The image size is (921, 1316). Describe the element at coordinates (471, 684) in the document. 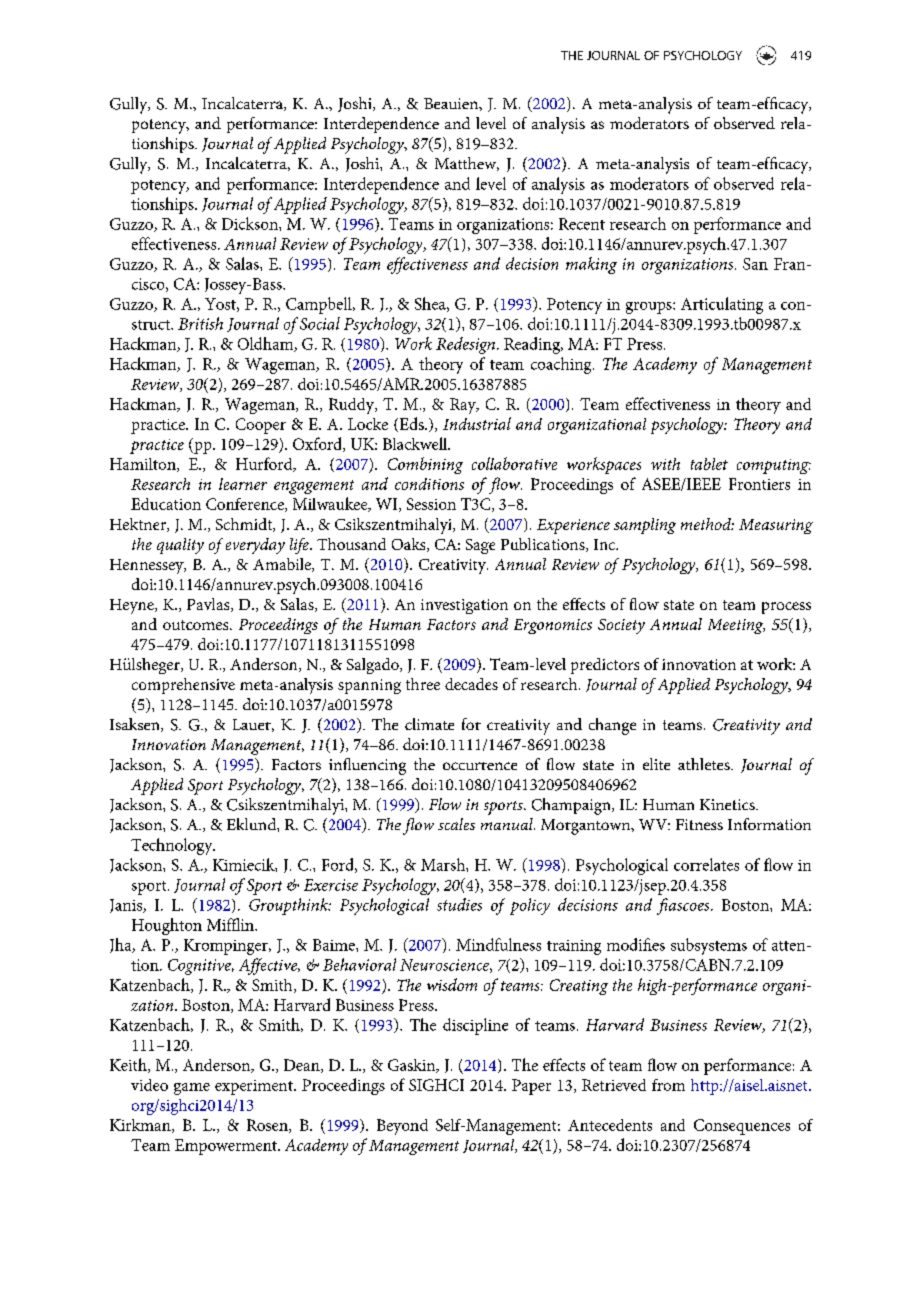

I see `decades` at that location.
